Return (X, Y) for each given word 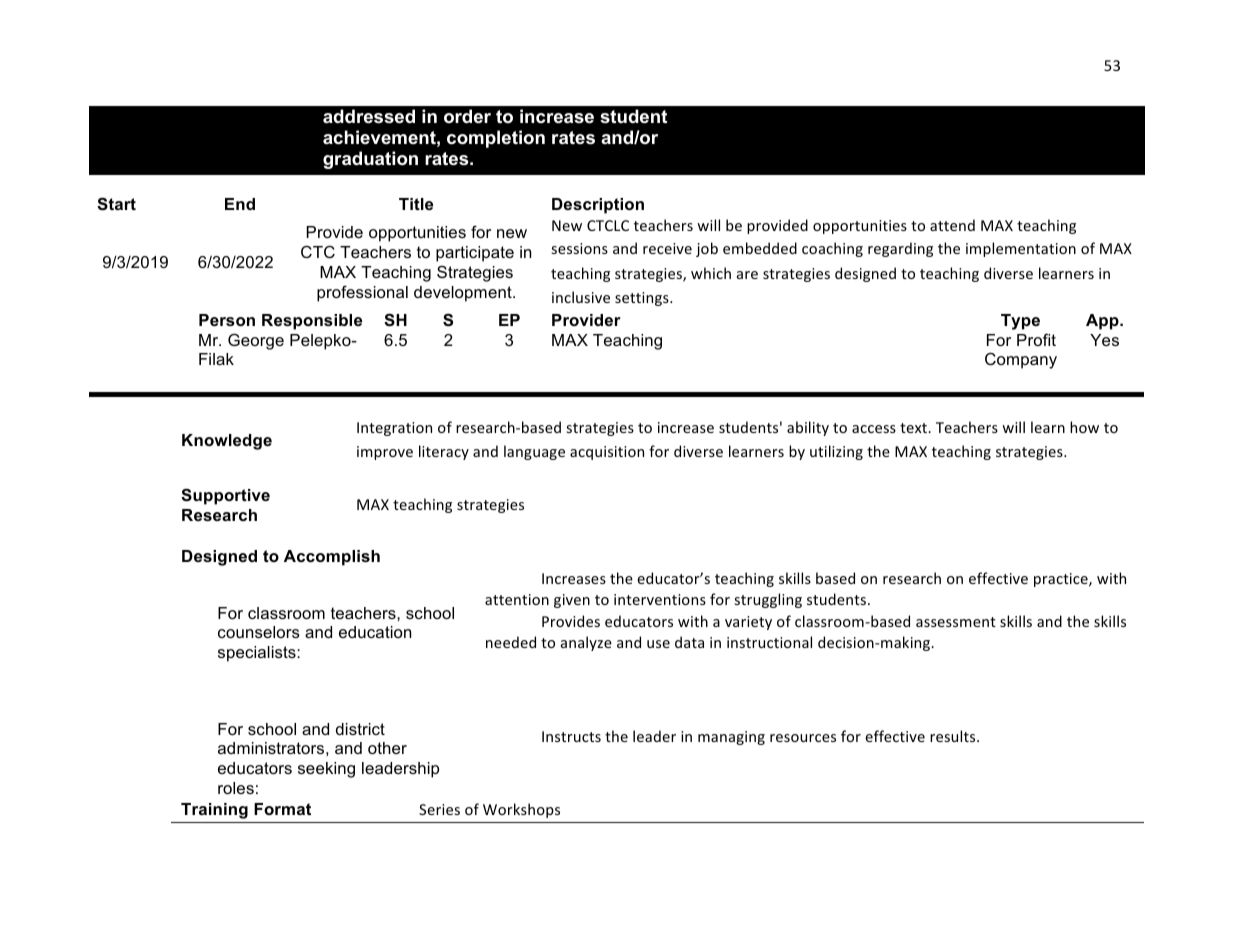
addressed (369, 116)
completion (496, 139)
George (256, 341)
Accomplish (332, 558)
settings (643, 299)
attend (952, 225)
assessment (956, 622)
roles (236, 788)
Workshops (521, 810)
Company (1021, 360)
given (572, 601)
